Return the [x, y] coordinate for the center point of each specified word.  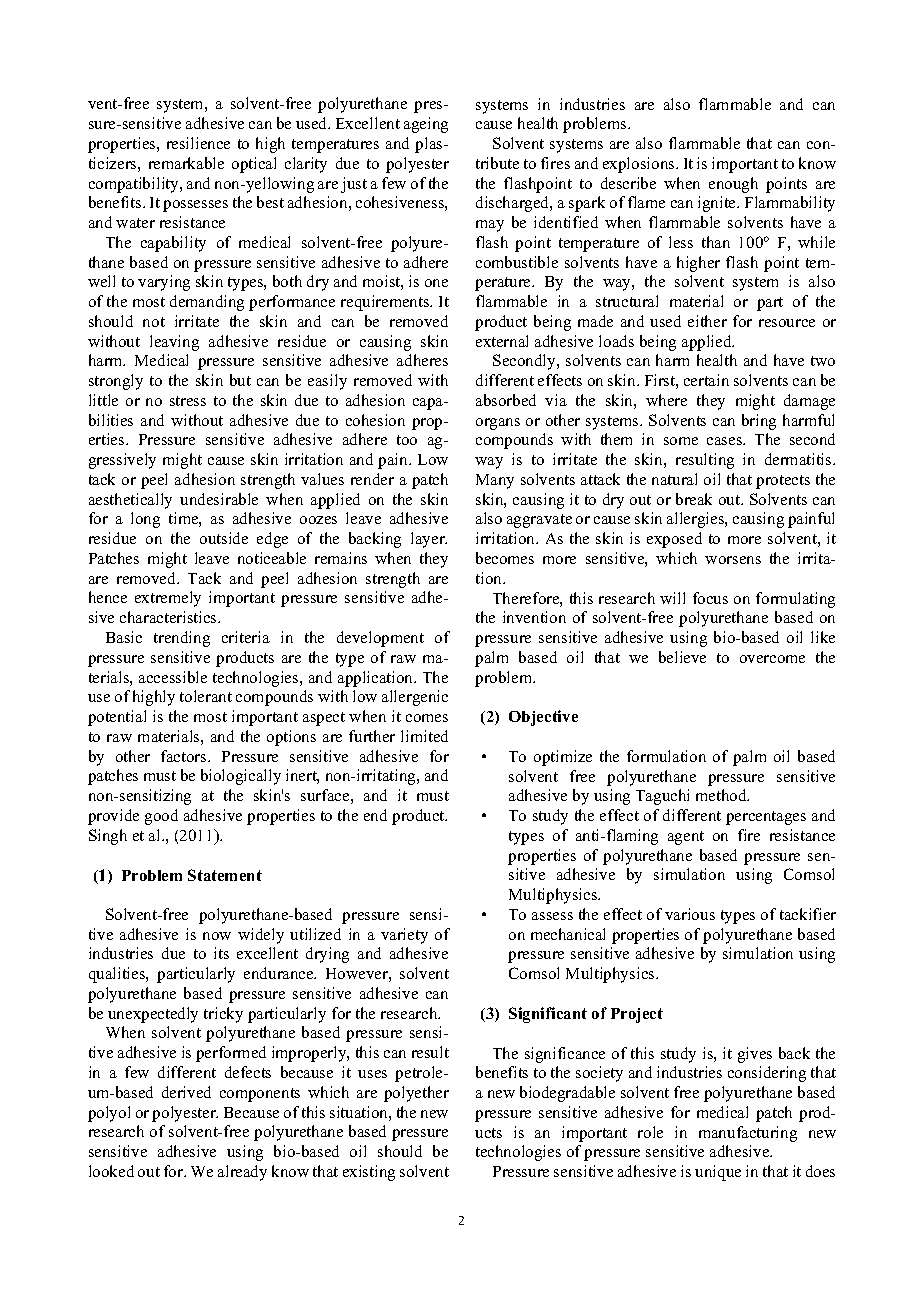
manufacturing [748, 1134]
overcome [772, 659]
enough [733, 185]
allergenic [415, 698]
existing [369, 1173]
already [242, 1173]
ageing [426, 125]
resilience [198, 143]
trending [182, 639]
